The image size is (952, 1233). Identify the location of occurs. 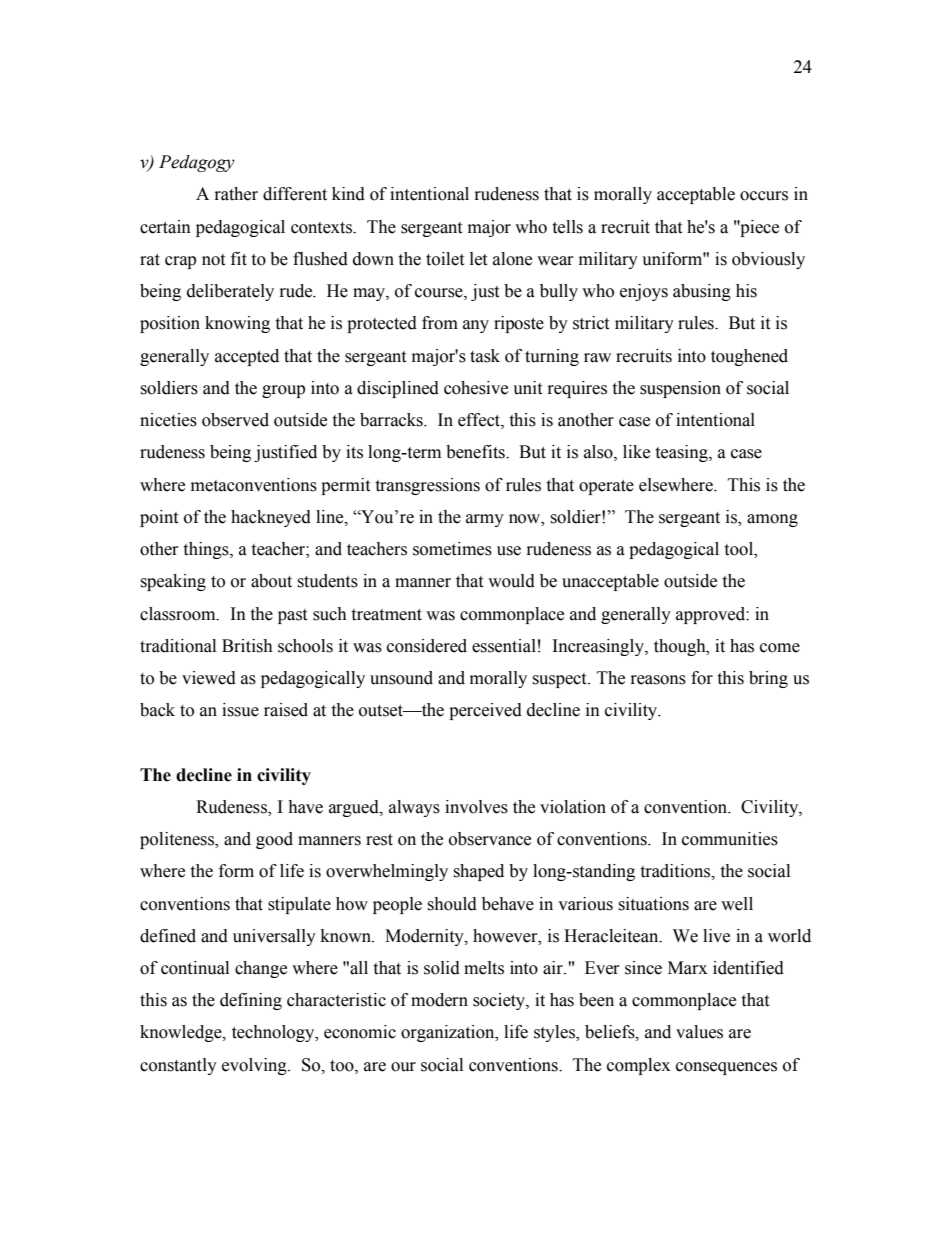
(764, 196).
